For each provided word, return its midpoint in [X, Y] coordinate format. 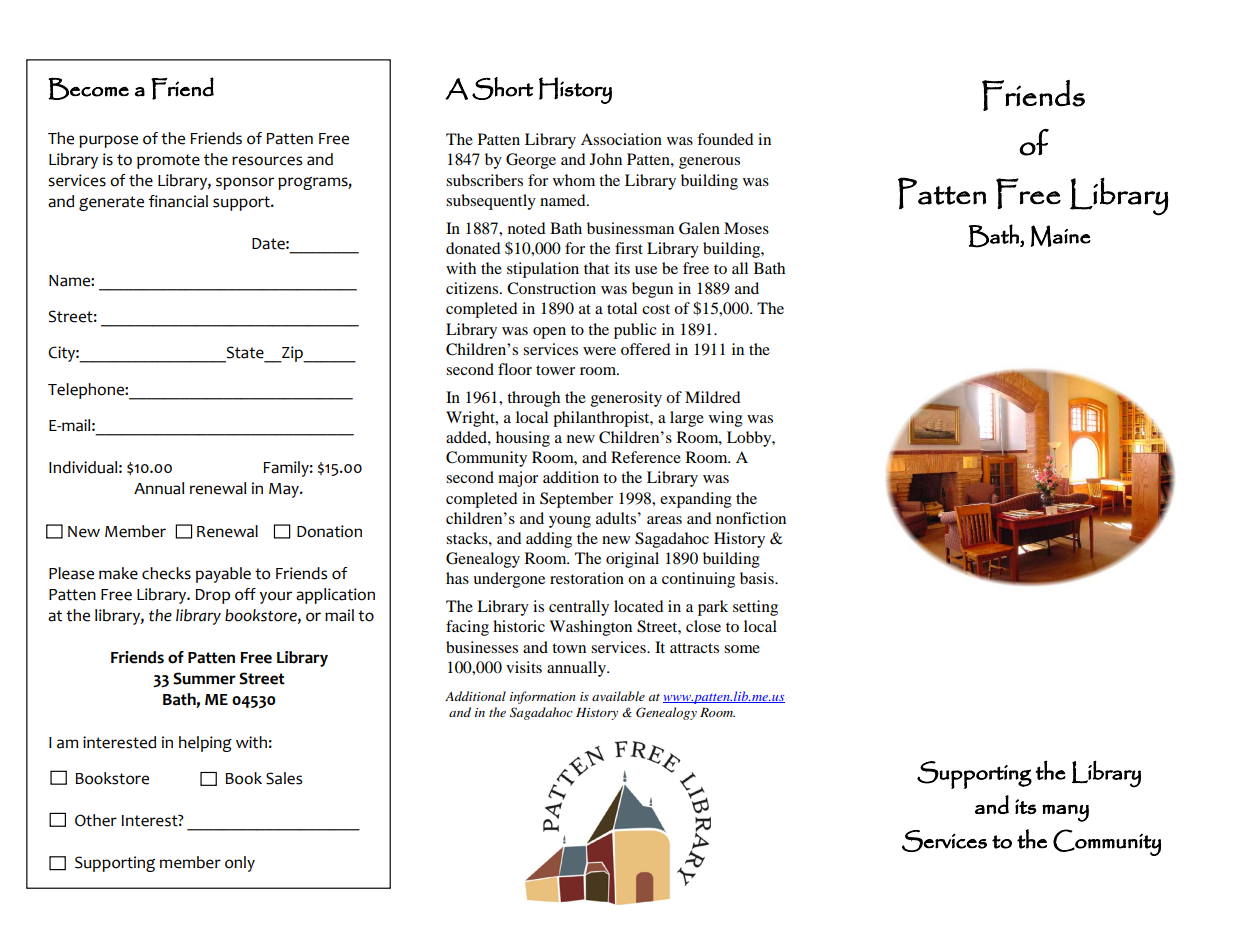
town [569, 648]
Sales [284, 778]
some [742, 649]
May [285, 490]
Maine [1061, 236]
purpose [108, 141]
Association [621, 139]
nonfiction [751, 518]
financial [178, 201]
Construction [551, 288]
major [518, 479]
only [240, 864]
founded [725, 139]
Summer [204, 678]
